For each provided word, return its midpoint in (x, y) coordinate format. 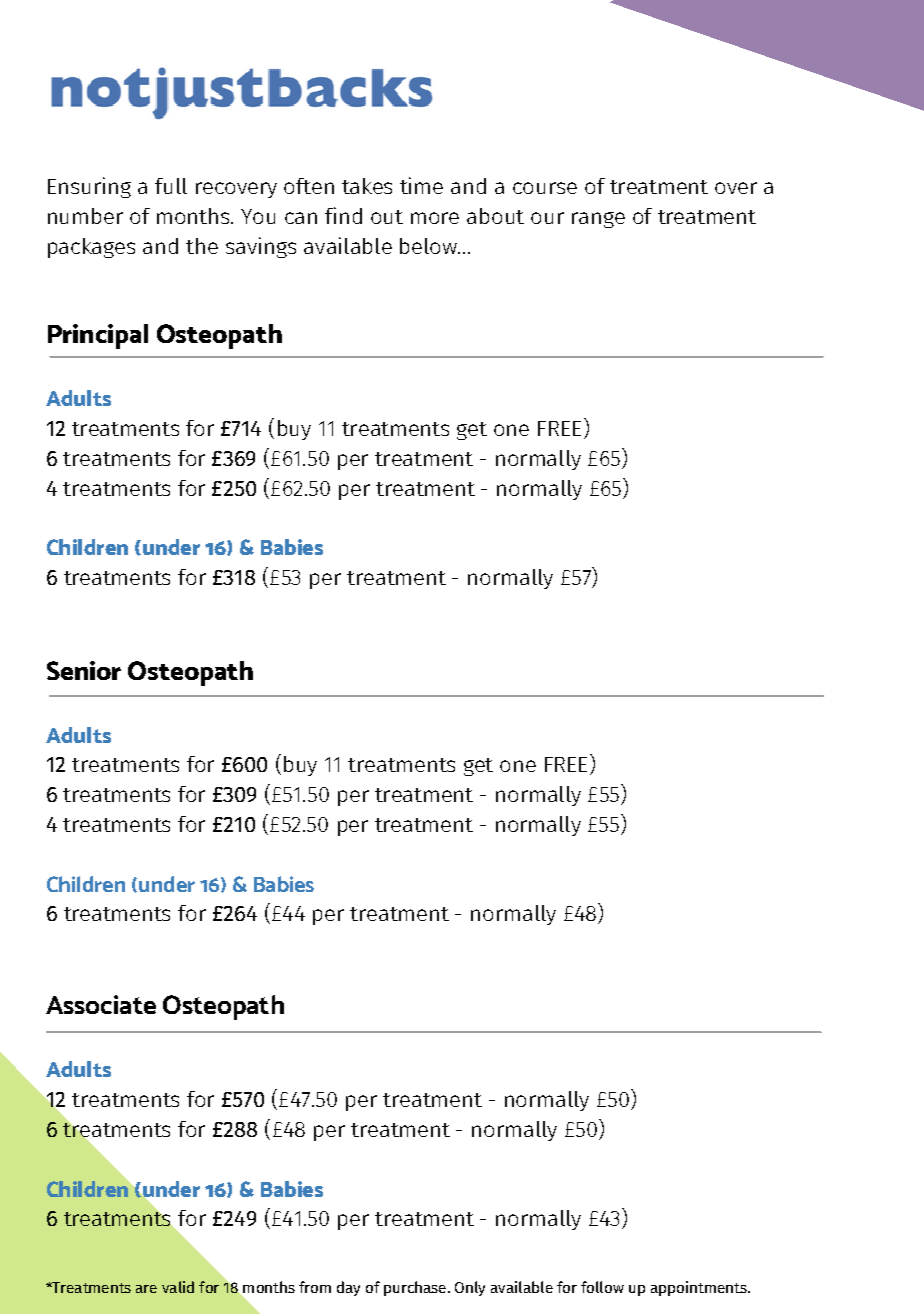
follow (602, 1287)
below (429, 246)
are (146, 1289)
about (495, 216)
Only (470, 1288)
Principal (98, 336)
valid (178, 1287)
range (598, 220)
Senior (84, 670)
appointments (700, 1288)
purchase (415, 1288)
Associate (101, 1004)
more (435, 218)
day (348, 1288)
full (171, 186)
